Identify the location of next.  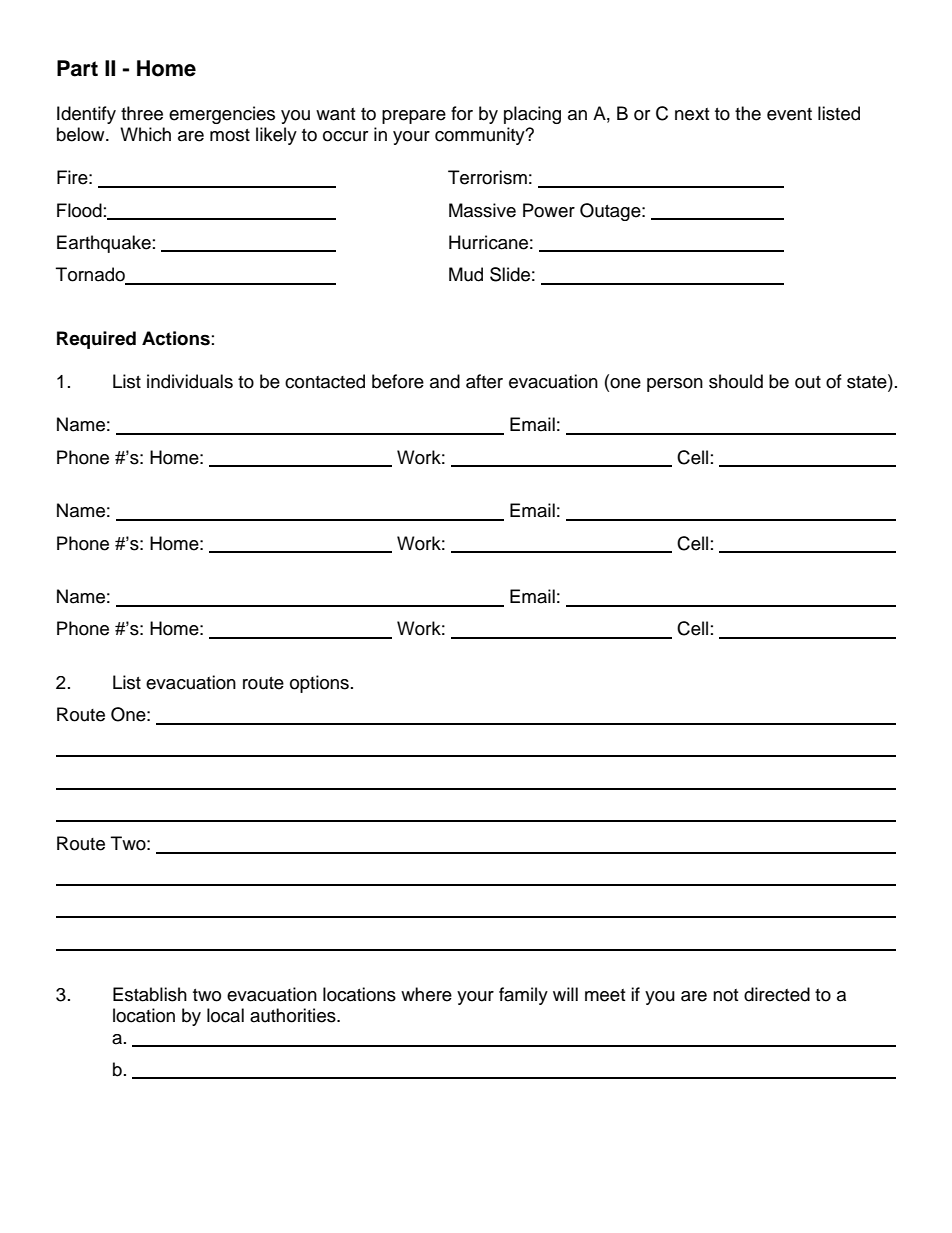
(692, 114).
